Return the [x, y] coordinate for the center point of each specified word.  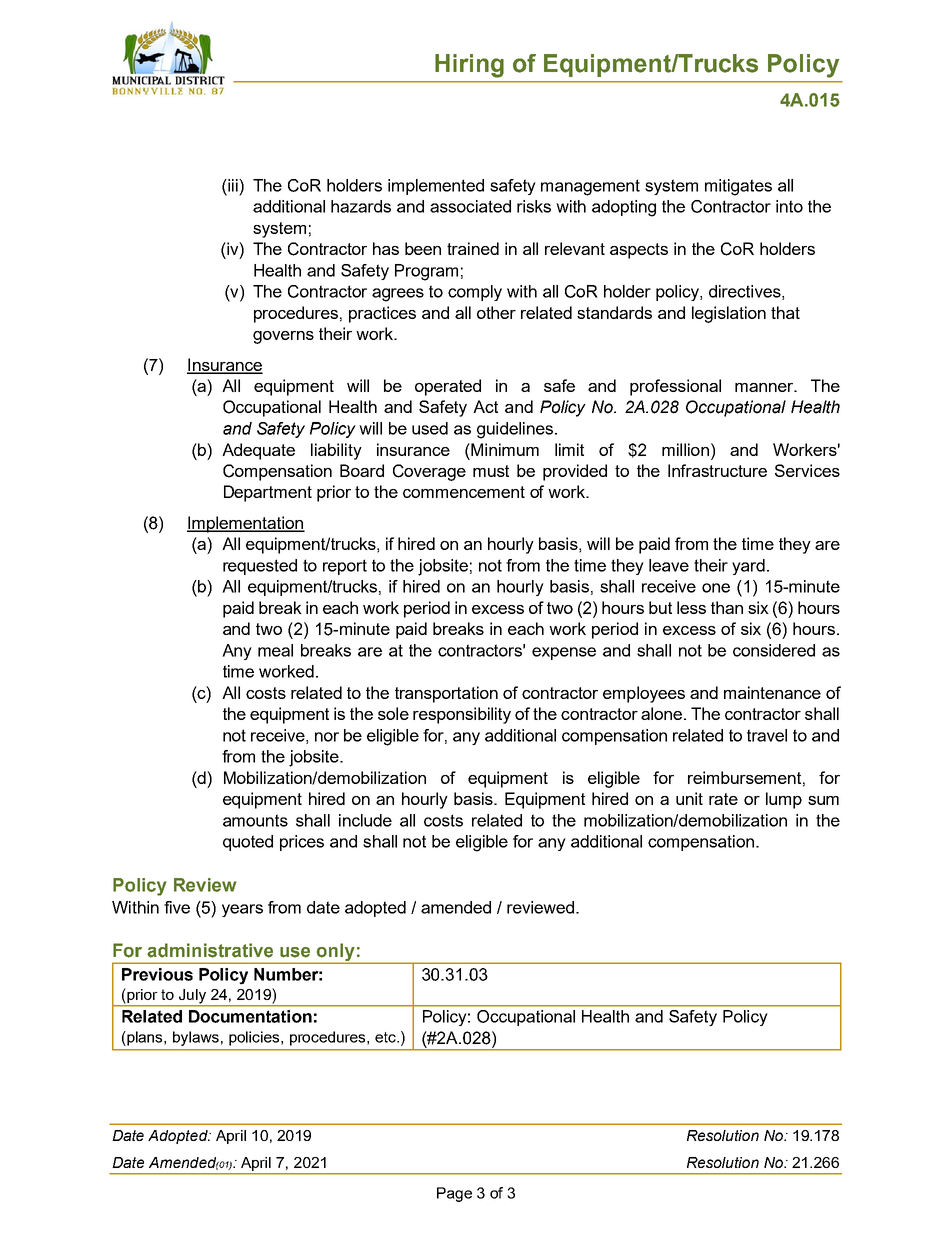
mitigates [738, 187]
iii [233, 185]
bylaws [196, 1038]
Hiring [469, 66]
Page [454, 1194]
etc [386, 1037]
